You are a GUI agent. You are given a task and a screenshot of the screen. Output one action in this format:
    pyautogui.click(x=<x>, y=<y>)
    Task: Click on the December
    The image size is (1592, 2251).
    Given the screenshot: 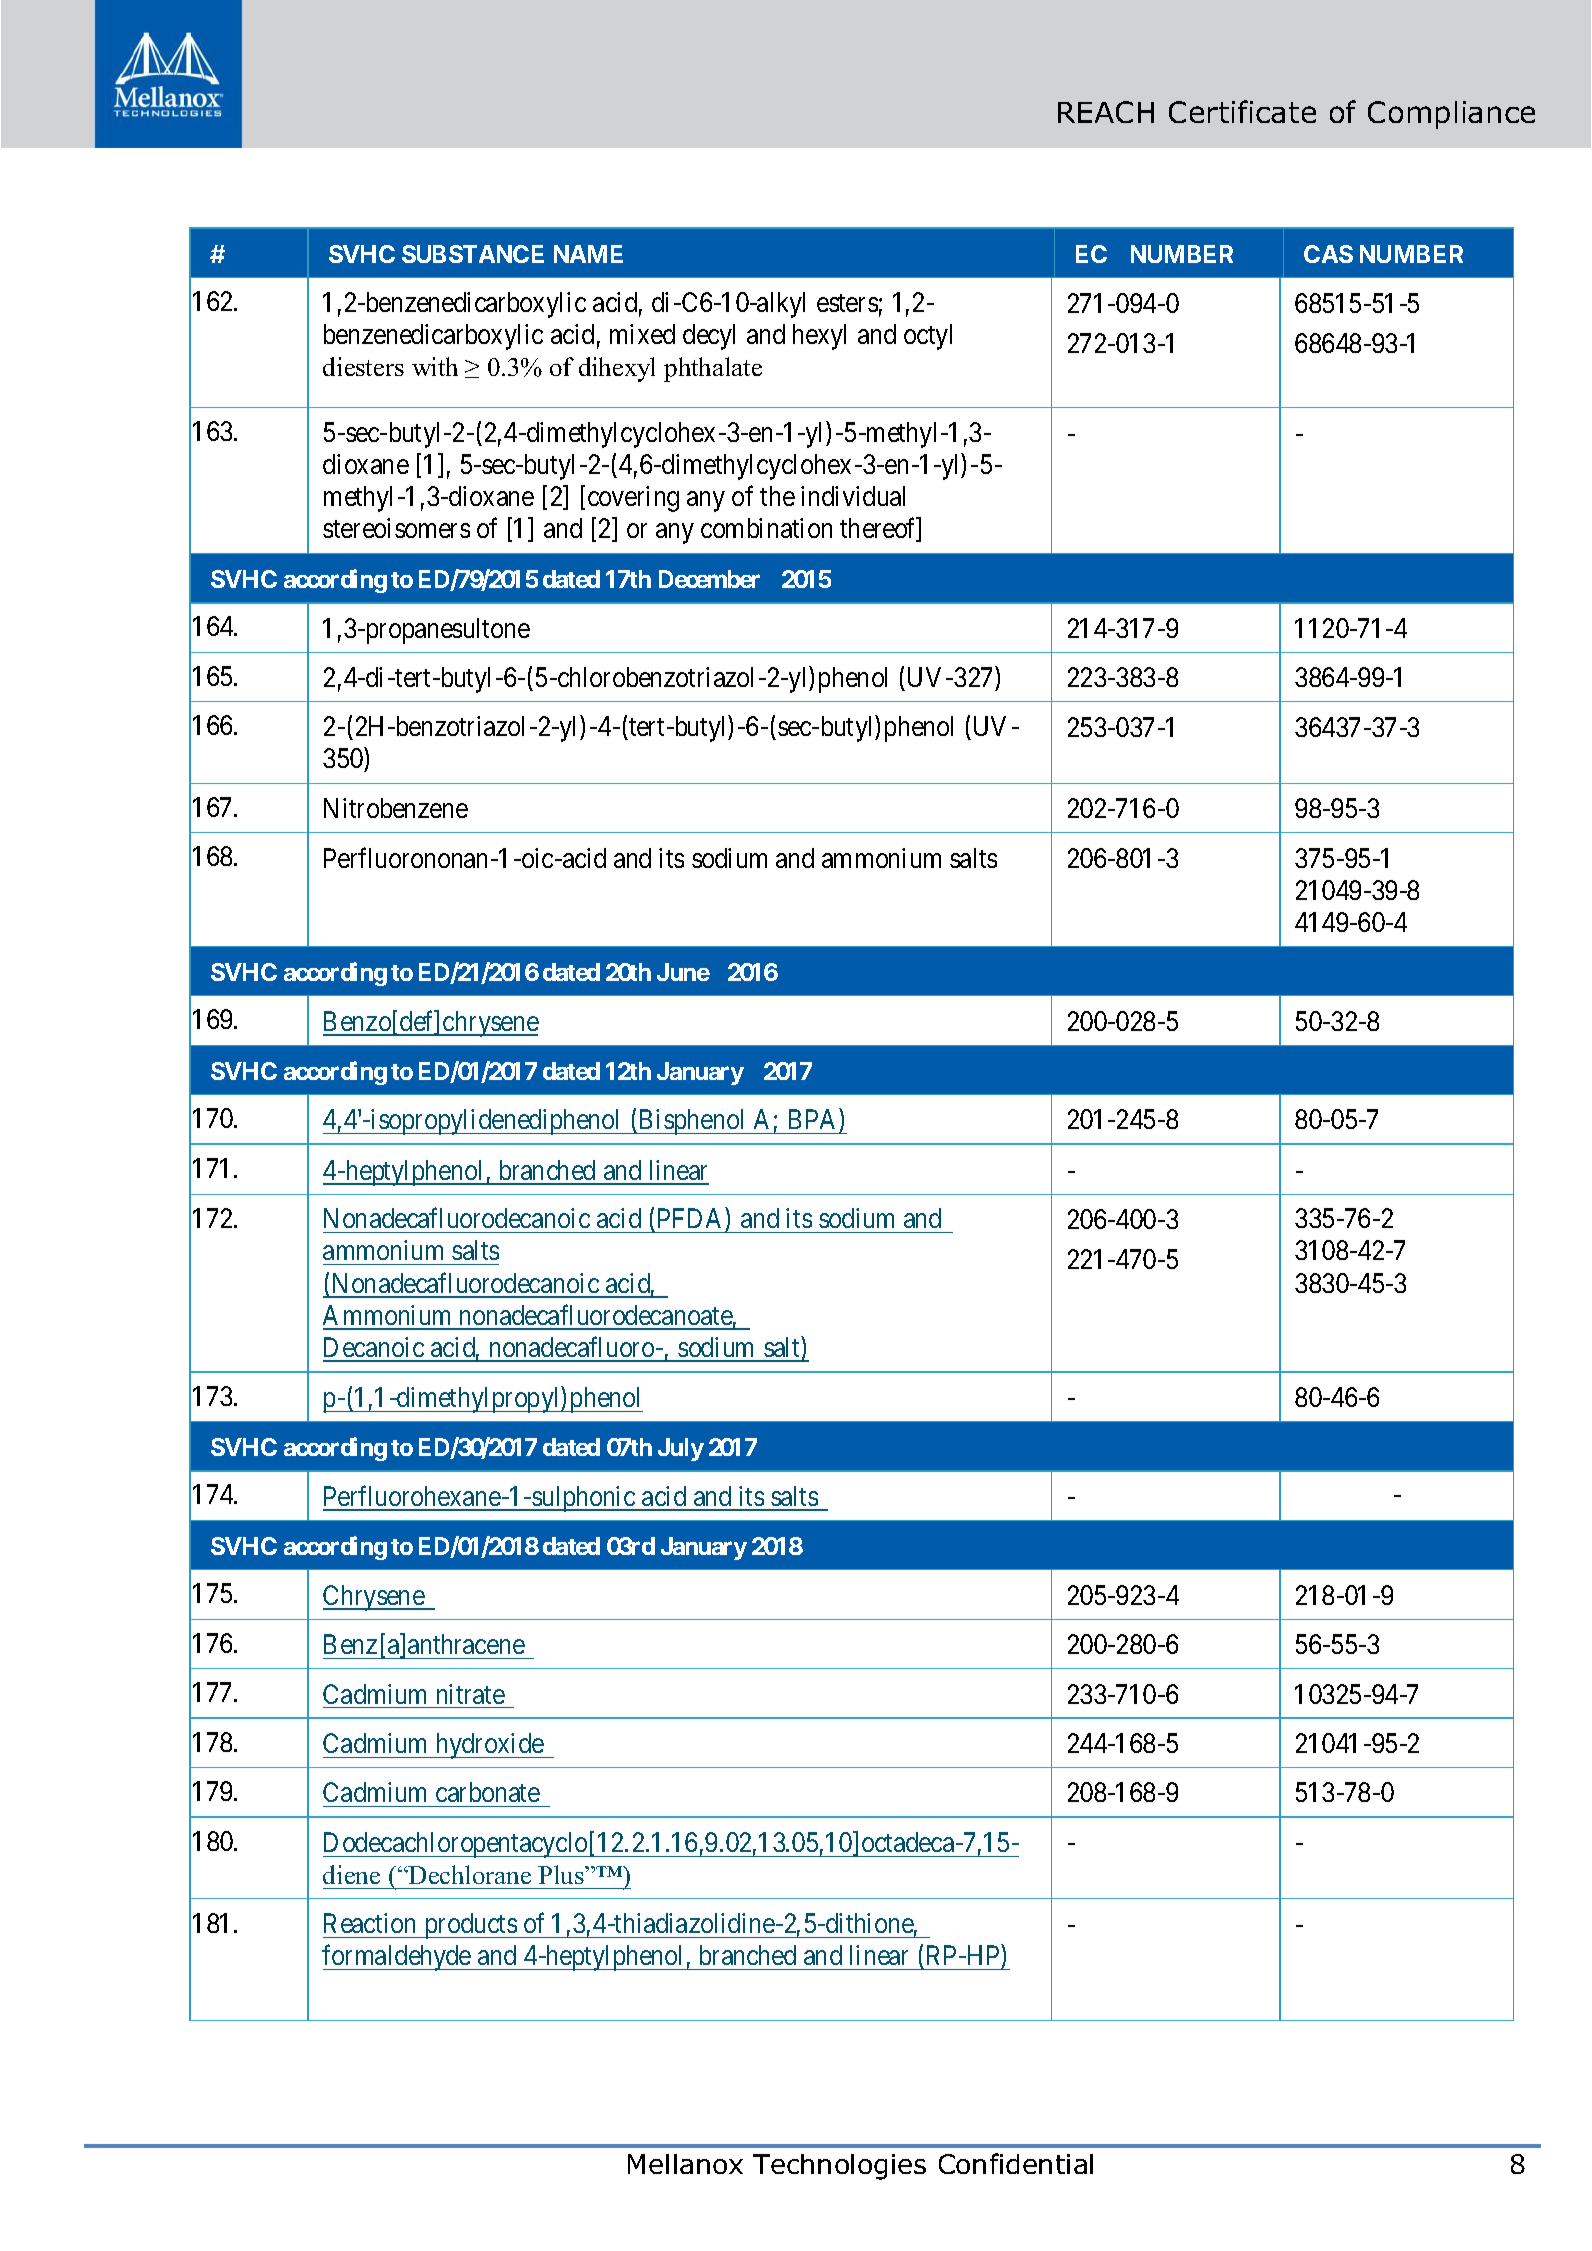 What is the action you would take?
    pyautogui.click(x=709, y=579)
